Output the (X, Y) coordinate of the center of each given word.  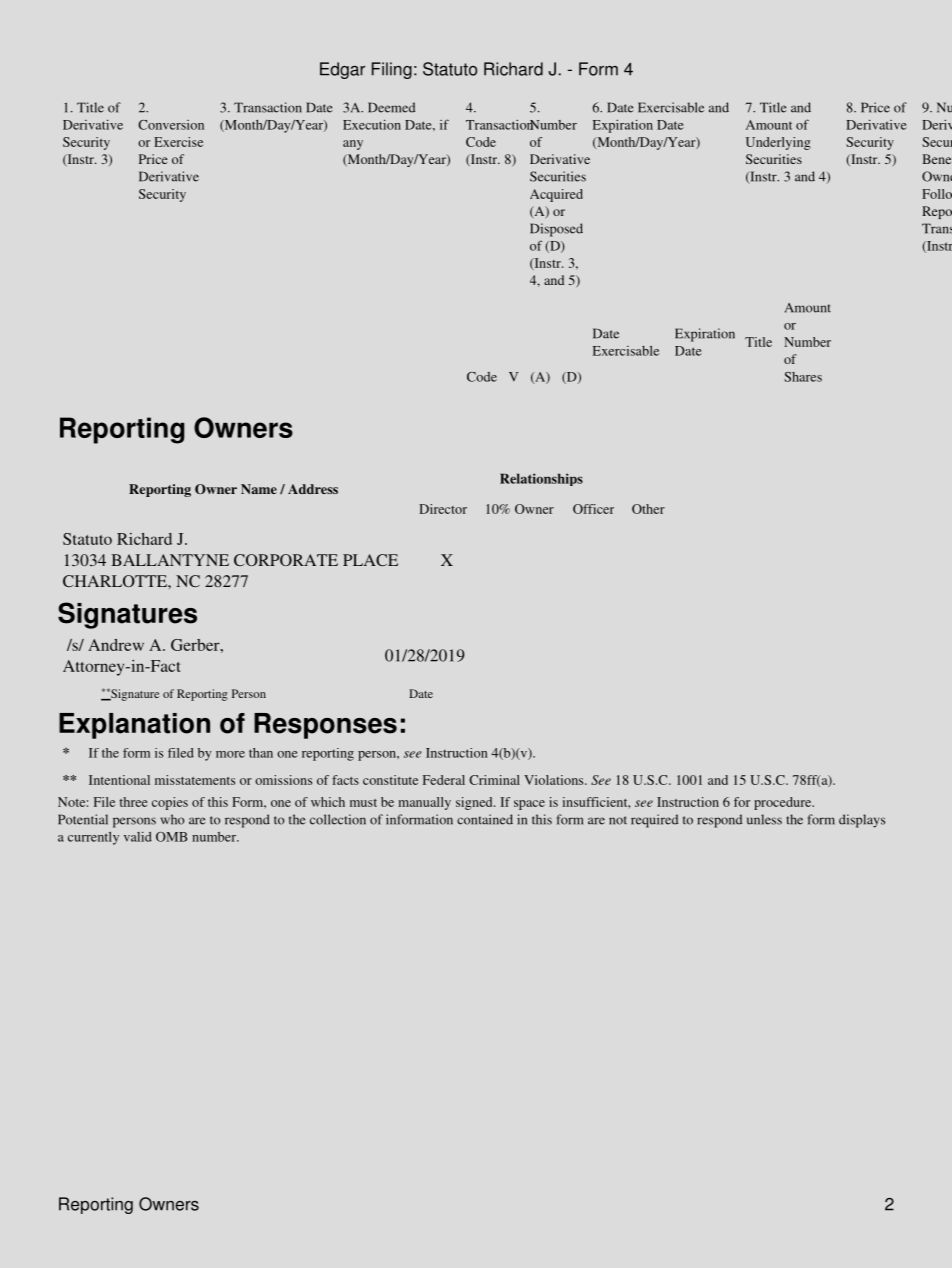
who (172, 819)
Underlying (778, 143)
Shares (803, 377)
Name (259, 489)
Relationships (541, 479)
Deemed (391, 107)
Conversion (171, 125)
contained (485, 819)
